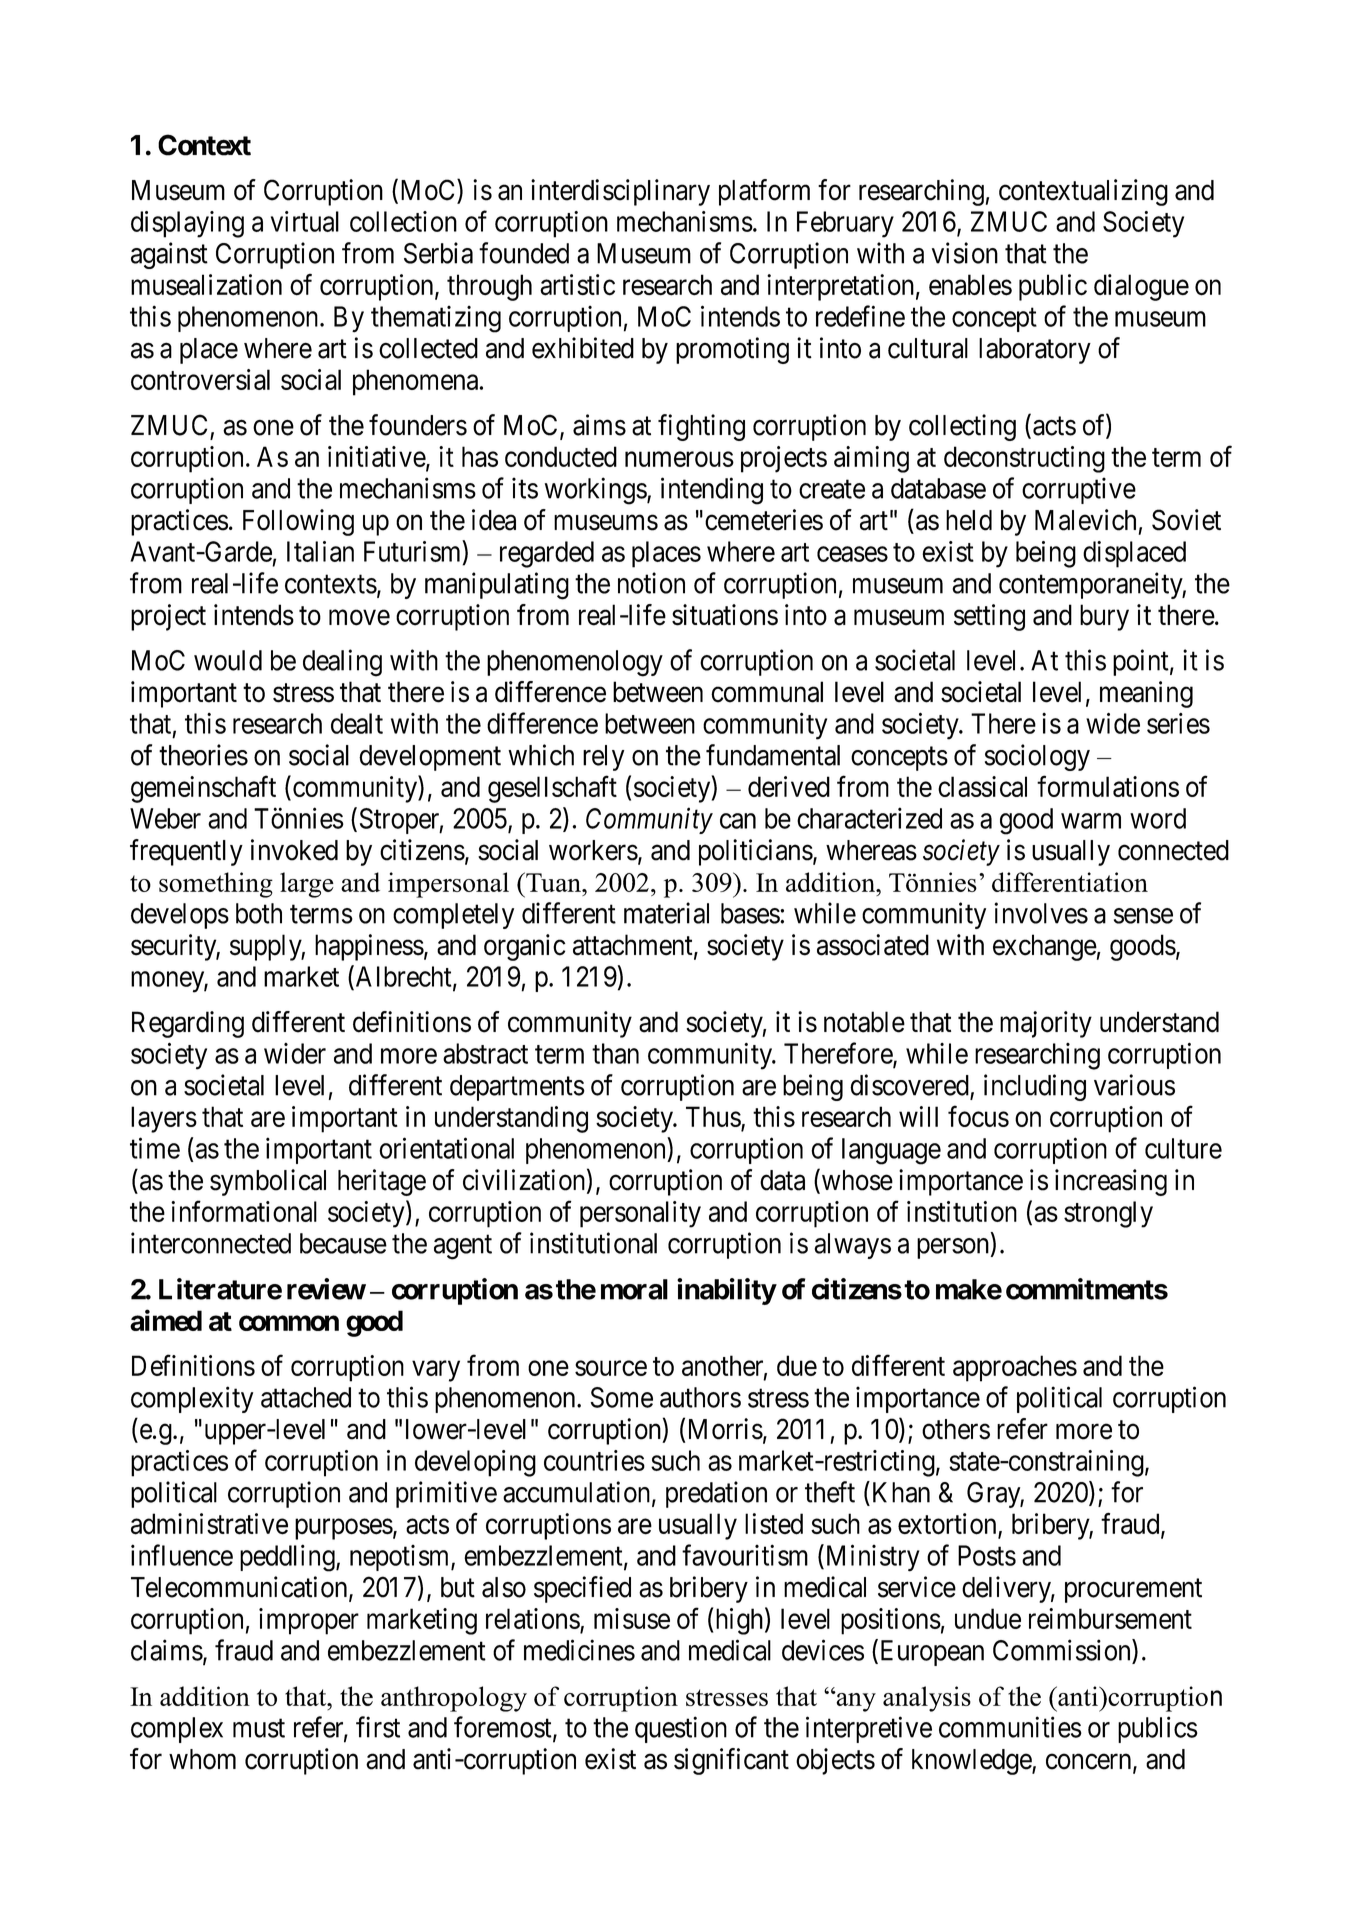  Describe the element at coordinates (681, 1729) in the screenshot. I see `question` at that location.
